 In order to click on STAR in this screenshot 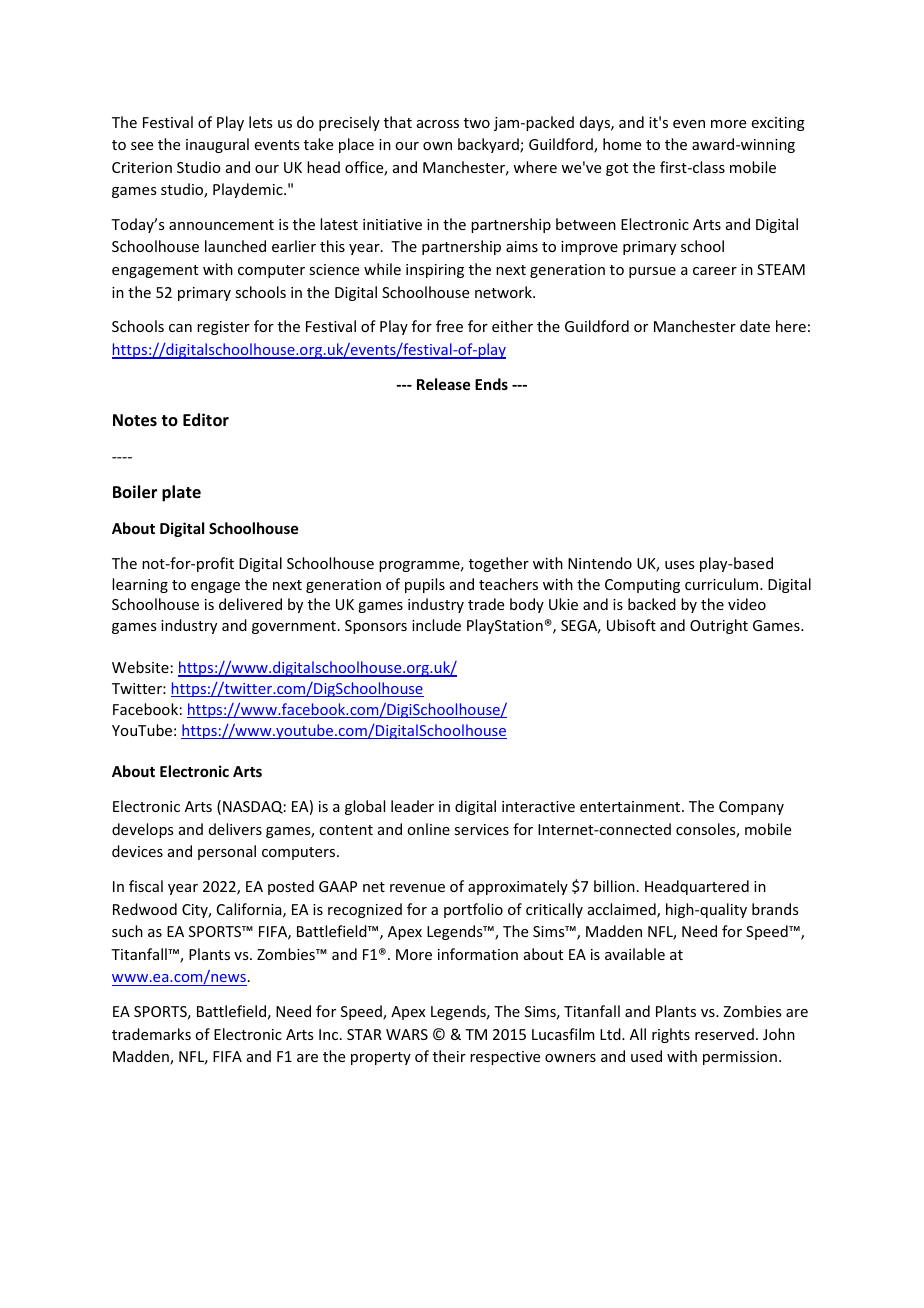, I will do `click(364, 1034)`.
